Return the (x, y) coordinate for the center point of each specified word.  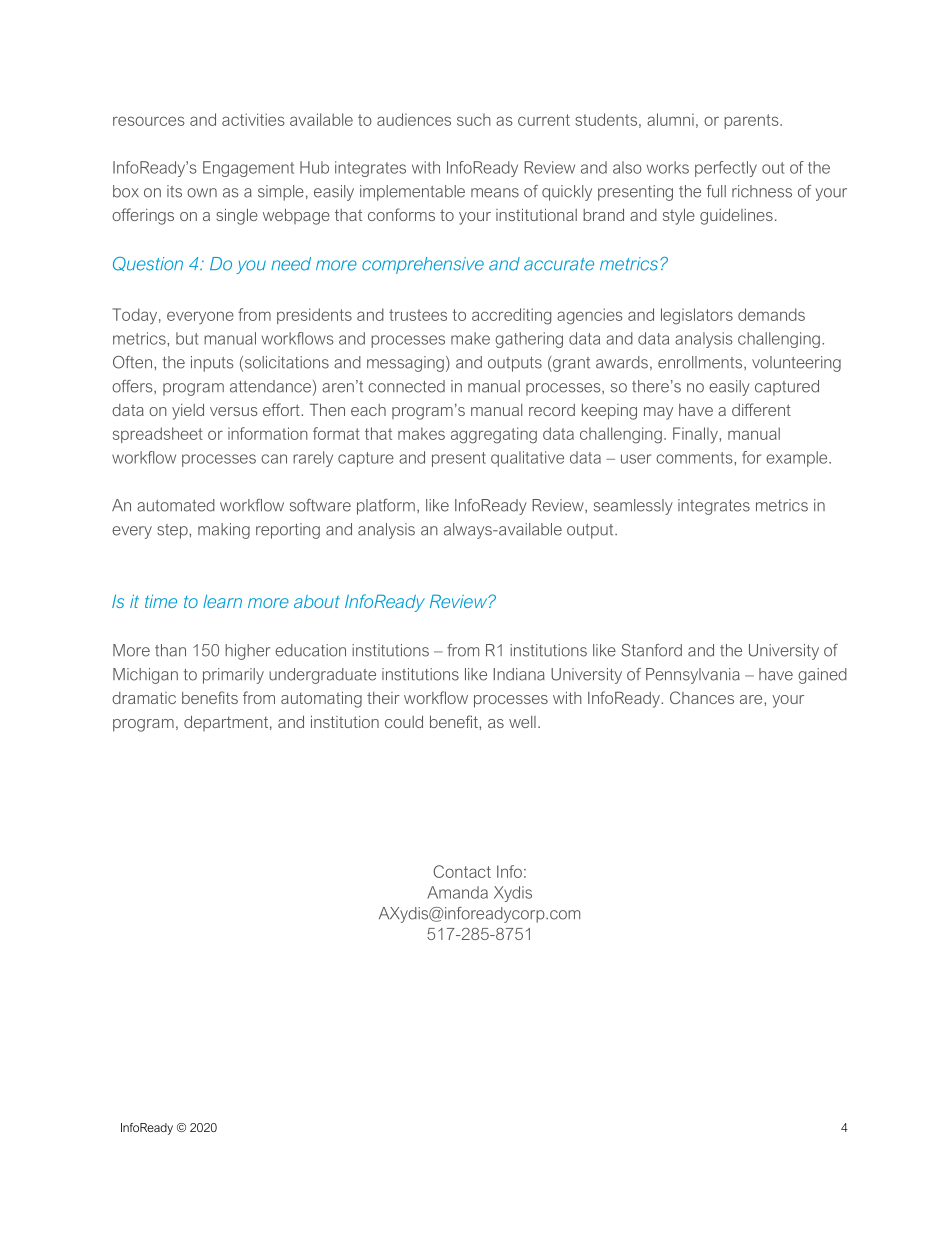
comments (695, 458)
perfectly (726, 169)
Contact (462, 871)
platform (386, 507)
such (474, 119)
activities (253, 119)
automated (176, 505)
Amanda (457, 892)
